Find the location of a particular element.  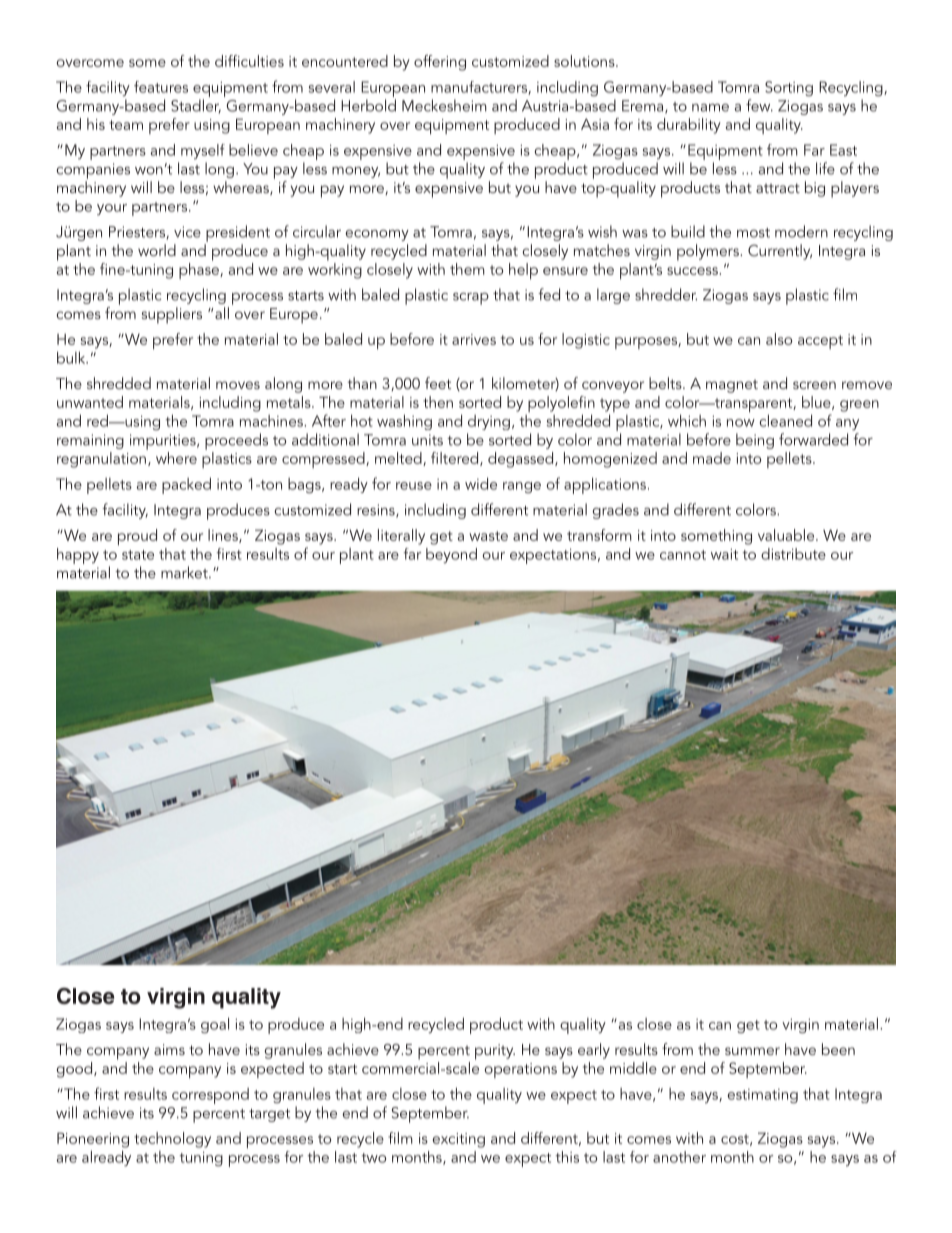

distribute is located at coordinates (793, 554).
